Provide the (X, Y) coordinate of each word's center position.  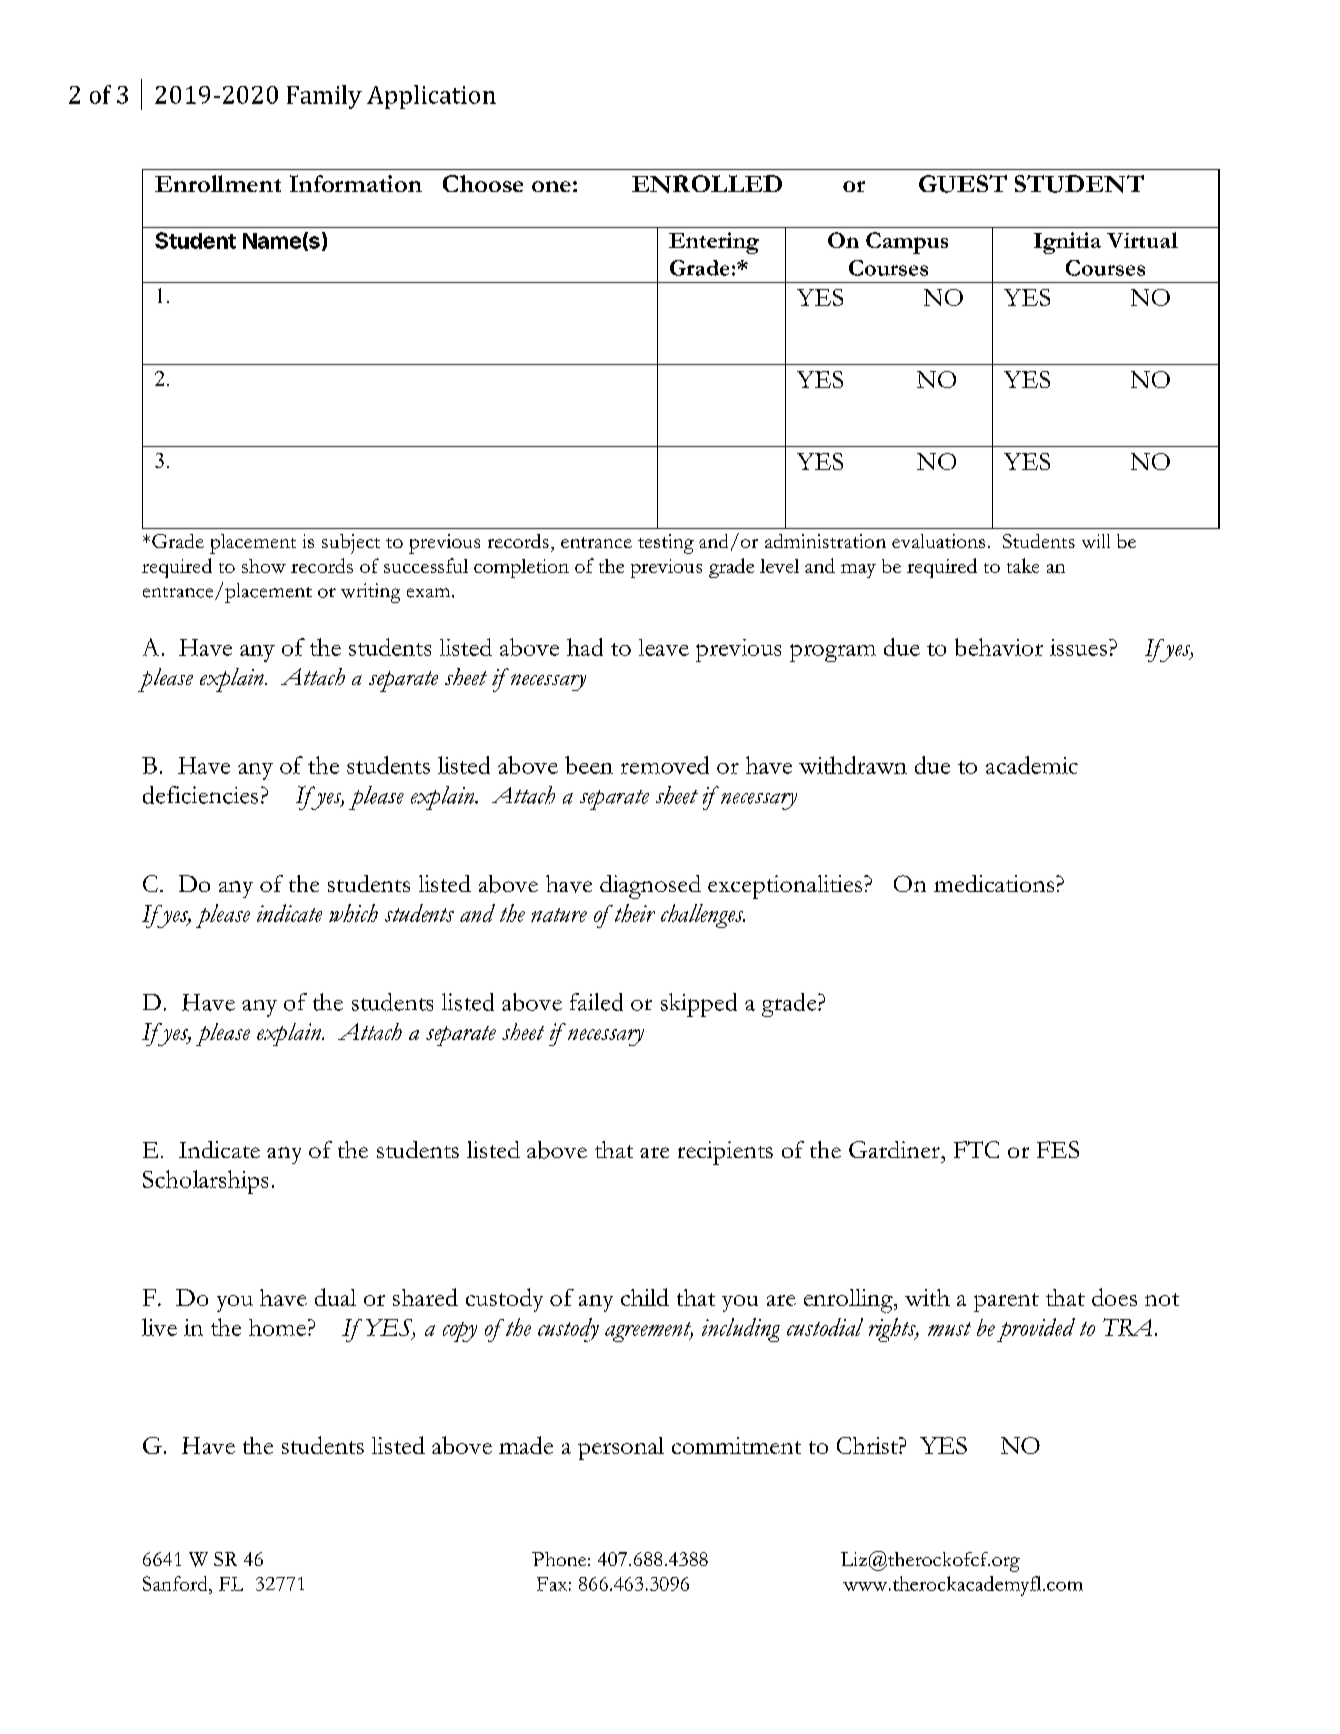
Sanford (176, 1583)
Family (324, 97)
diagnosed (650, 887)
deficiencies (200, 795)
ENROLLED (707, 184)
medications (995, 883)
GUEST (963, 184)
